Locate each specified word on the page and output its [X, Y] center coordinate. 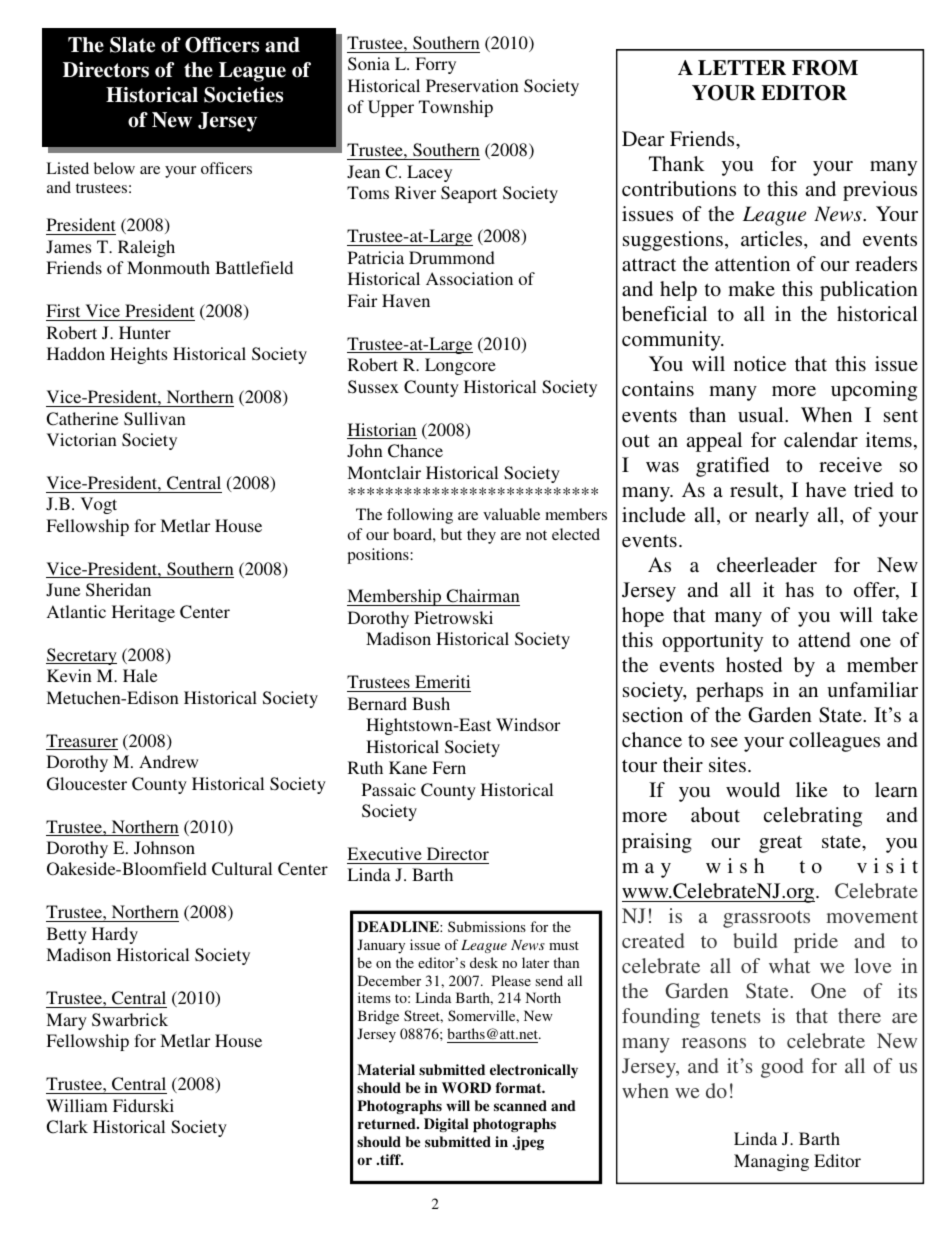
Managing [771, 1162]
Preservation [472, 85]
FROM [825, 68]
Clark [67, 1127]
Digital [446, 1125]
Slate [132, 45]
